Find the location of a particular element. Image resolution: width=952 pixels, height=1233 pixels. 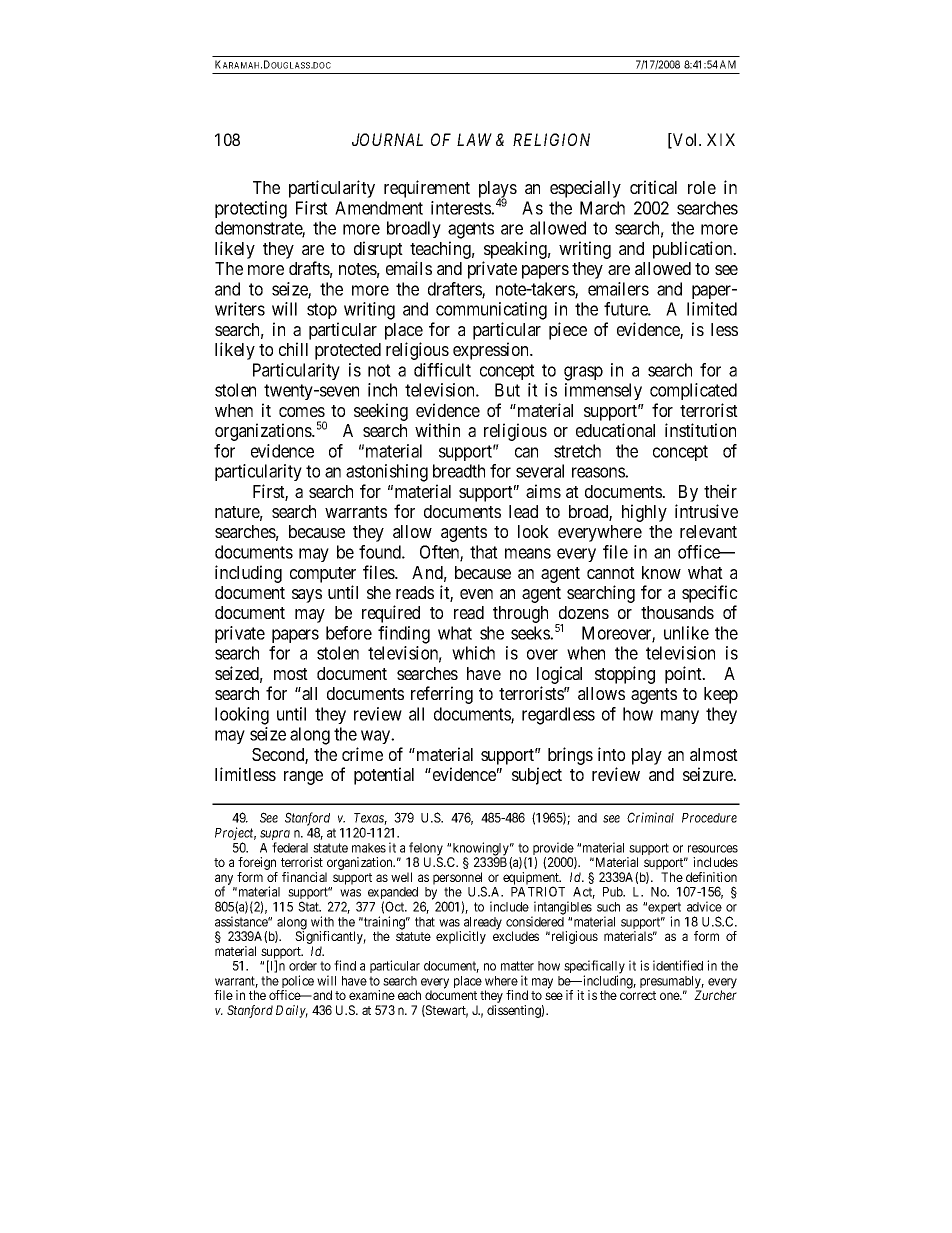

protecting is located at coordinates (251, 210).
